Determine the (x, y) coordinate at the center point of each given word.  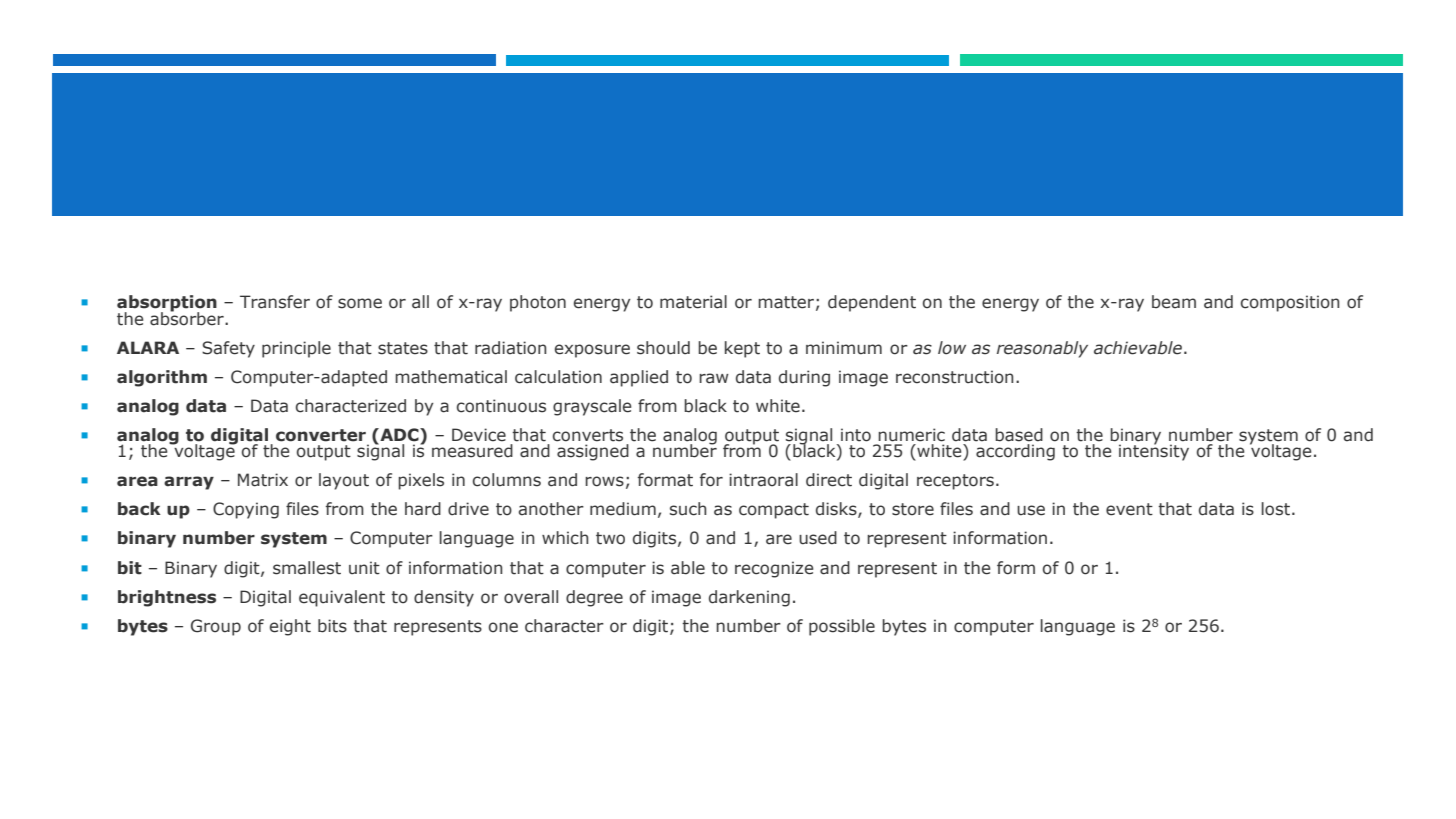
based (1019, 435)
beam (1174, 302)
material (693, 302)
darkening (749, 598)
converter (321, 435)
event (1129, 509)
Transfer (275, 302)
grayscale (592, 407)
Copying (246, 510)
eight (290, 627)
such (688, 509)
